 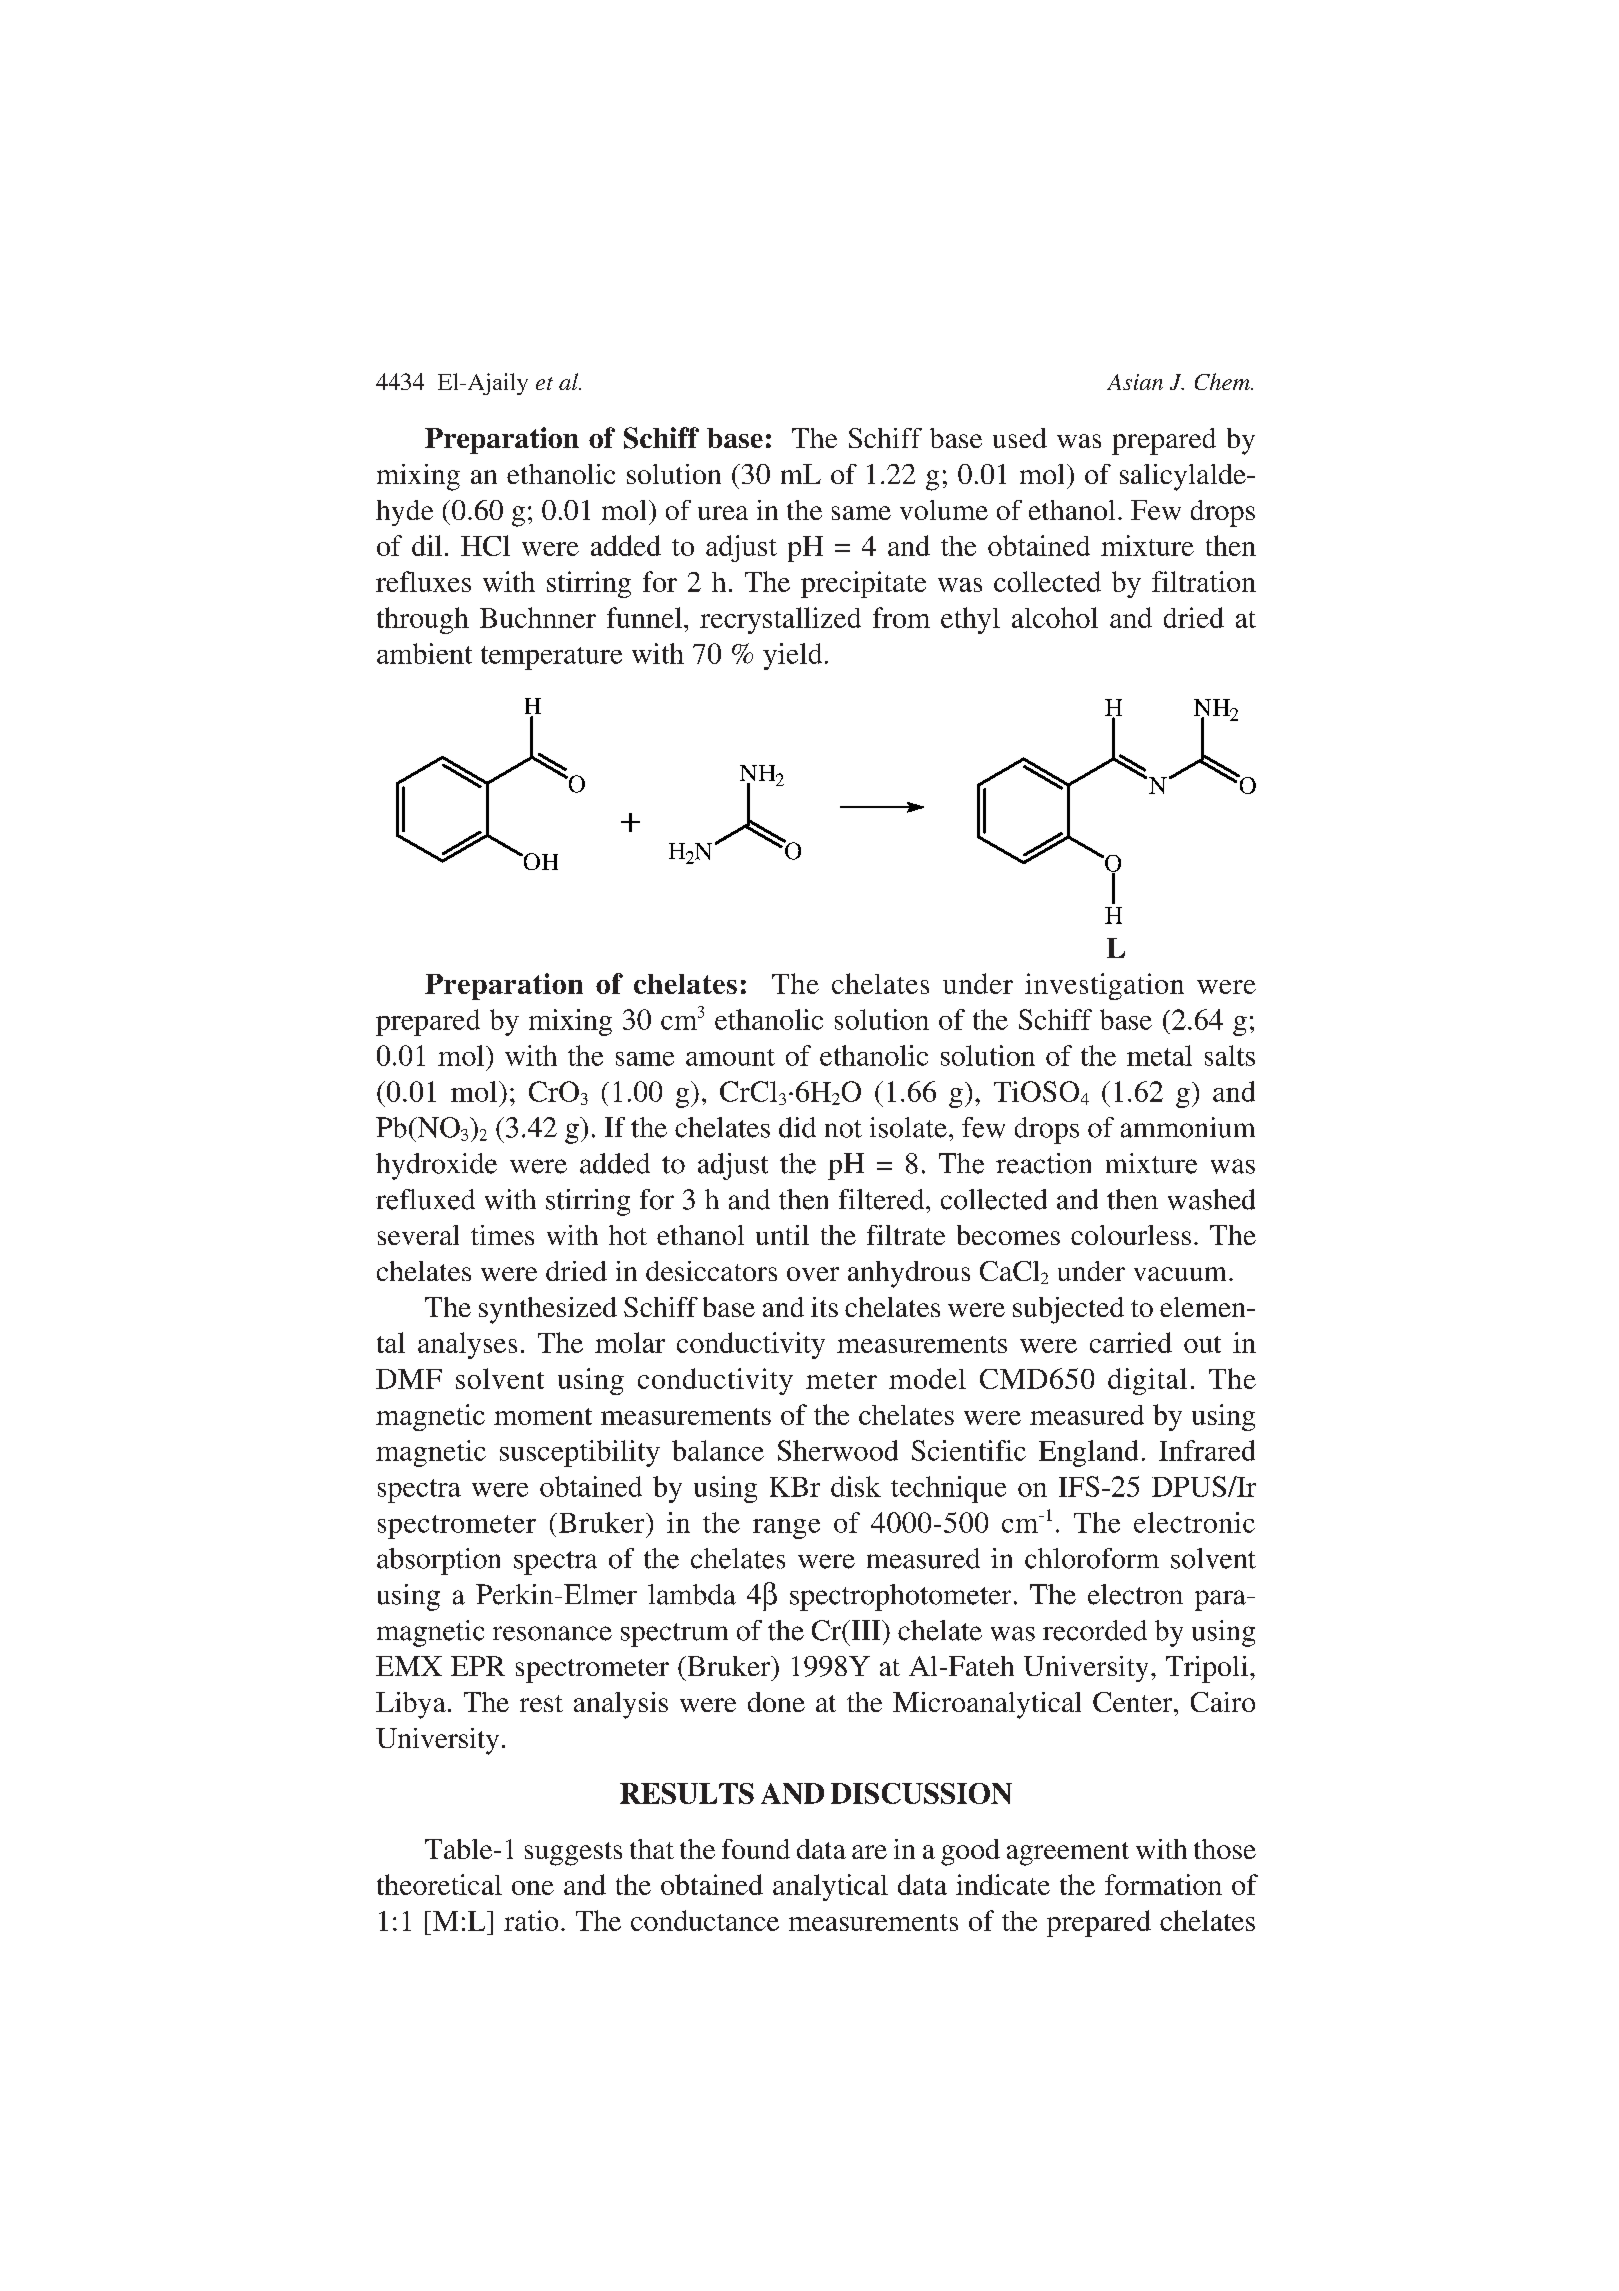 I want to click on dil, so click(x=427, y=545).
